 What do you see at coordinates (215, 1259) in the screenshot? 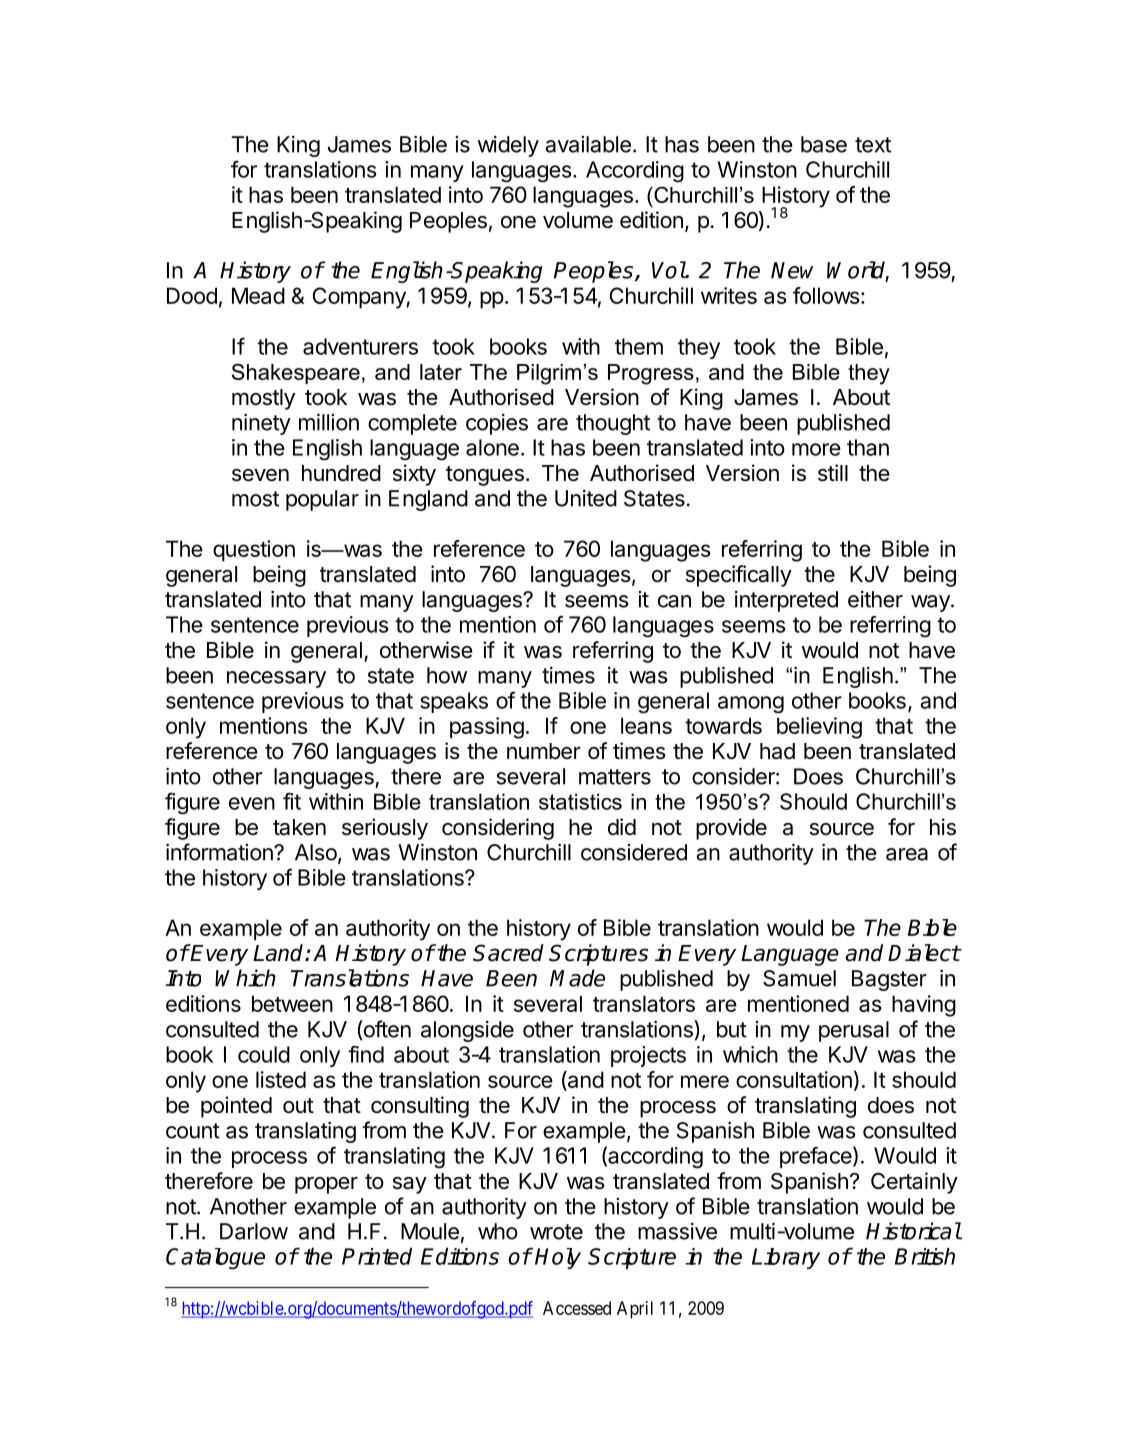
I see `Catalogue` at bounding box center [215, 1259].
